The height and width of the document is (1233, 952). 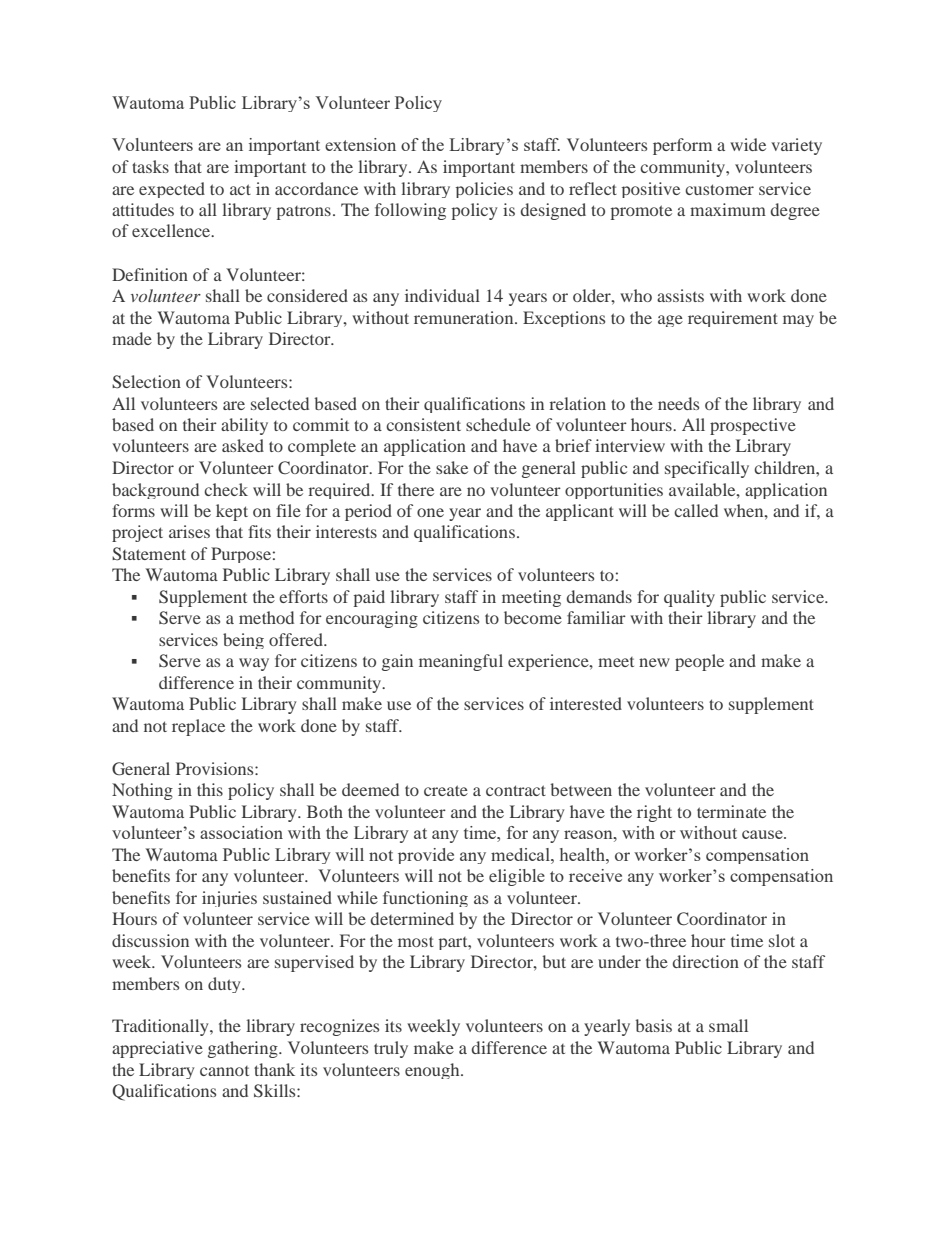 What do you see at coordinates (719, 189) in the document?
I see `customer` at bounding box center [719, 189].
